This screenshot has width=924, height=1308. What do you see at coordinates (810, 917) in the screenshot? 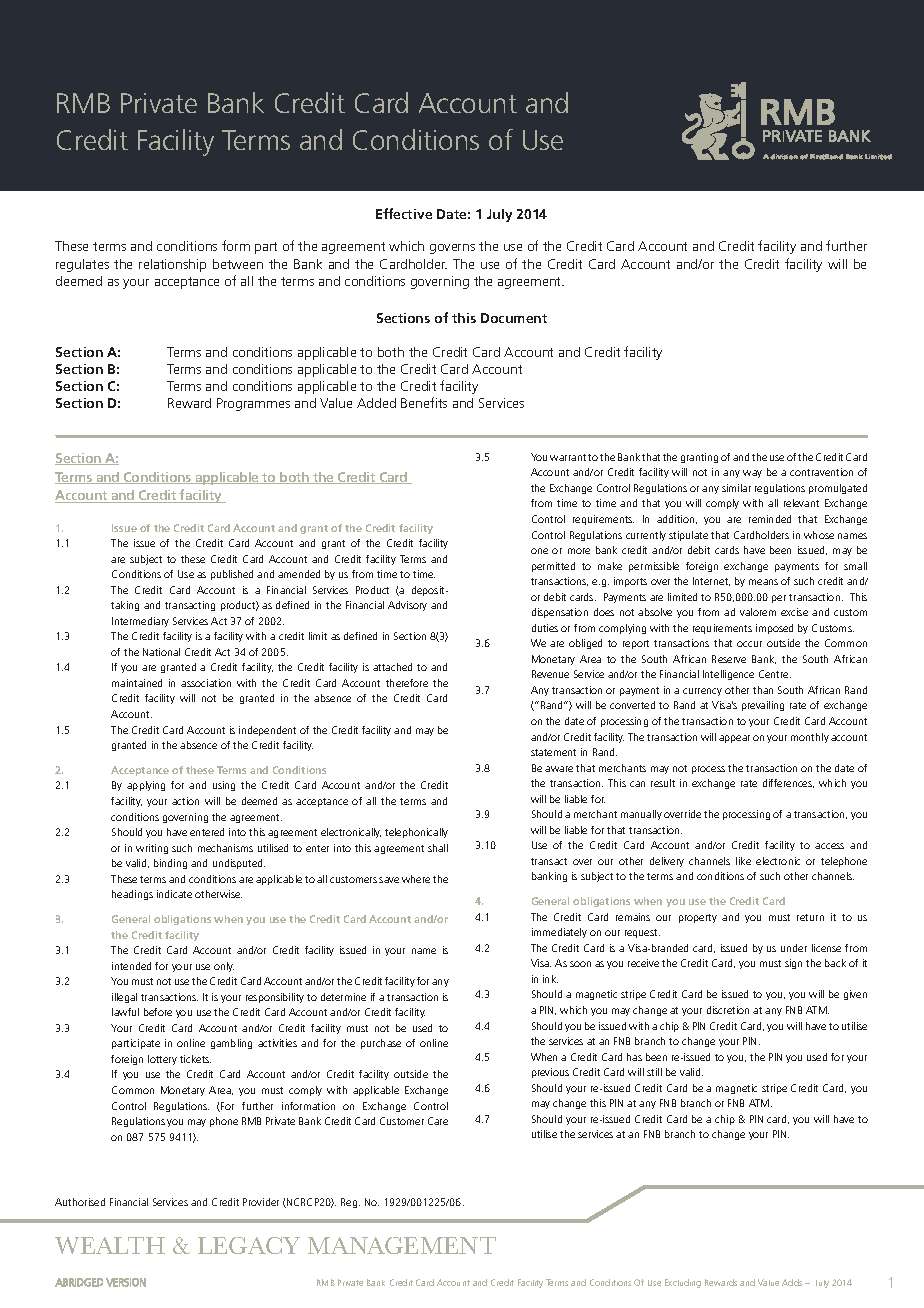
I see `return` at bounding box center [810, 917].
